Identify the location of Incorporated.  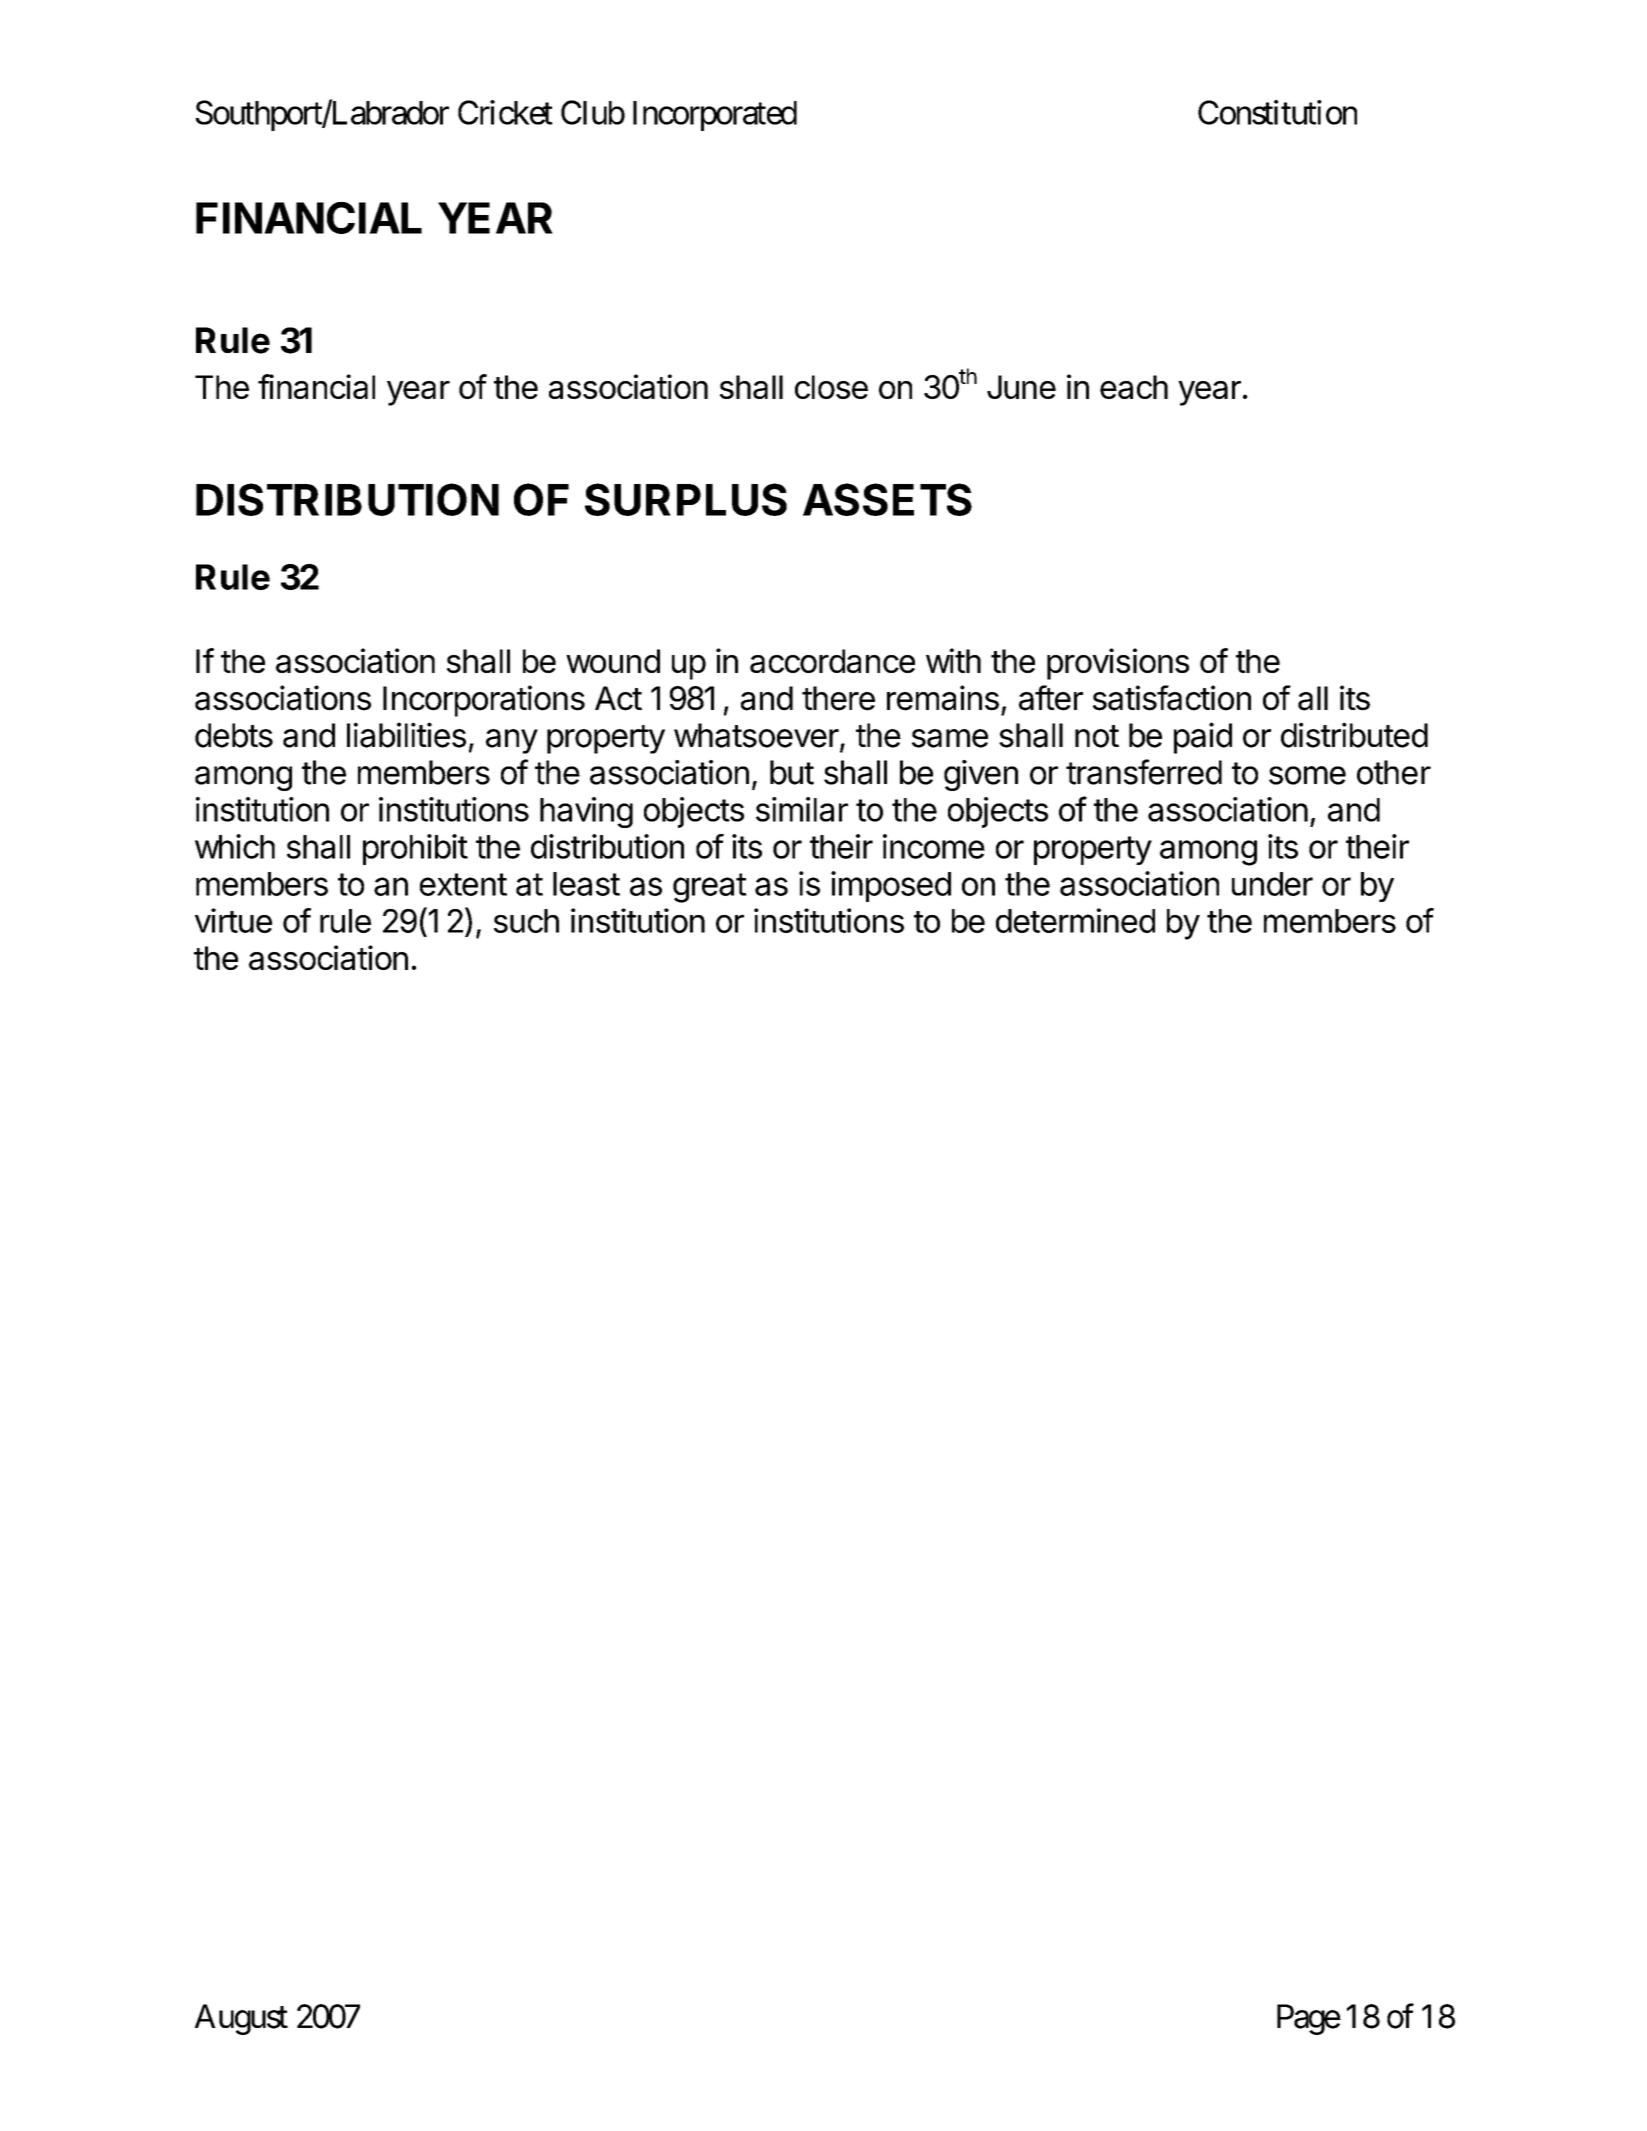
(715, 116).
